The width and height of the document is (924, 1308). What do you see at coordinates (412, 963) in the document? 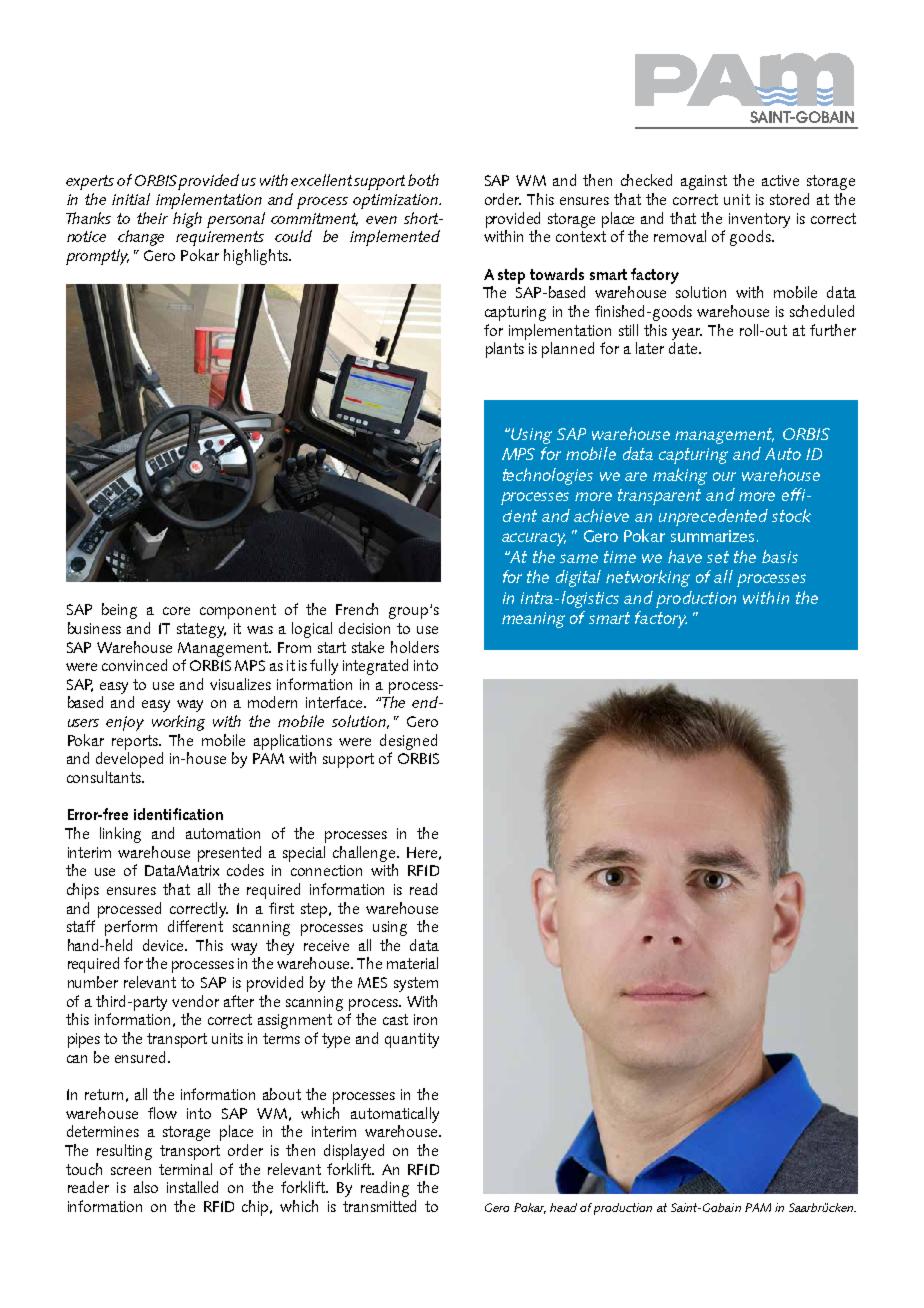
I see `material` at bounding box center [412, 963].
